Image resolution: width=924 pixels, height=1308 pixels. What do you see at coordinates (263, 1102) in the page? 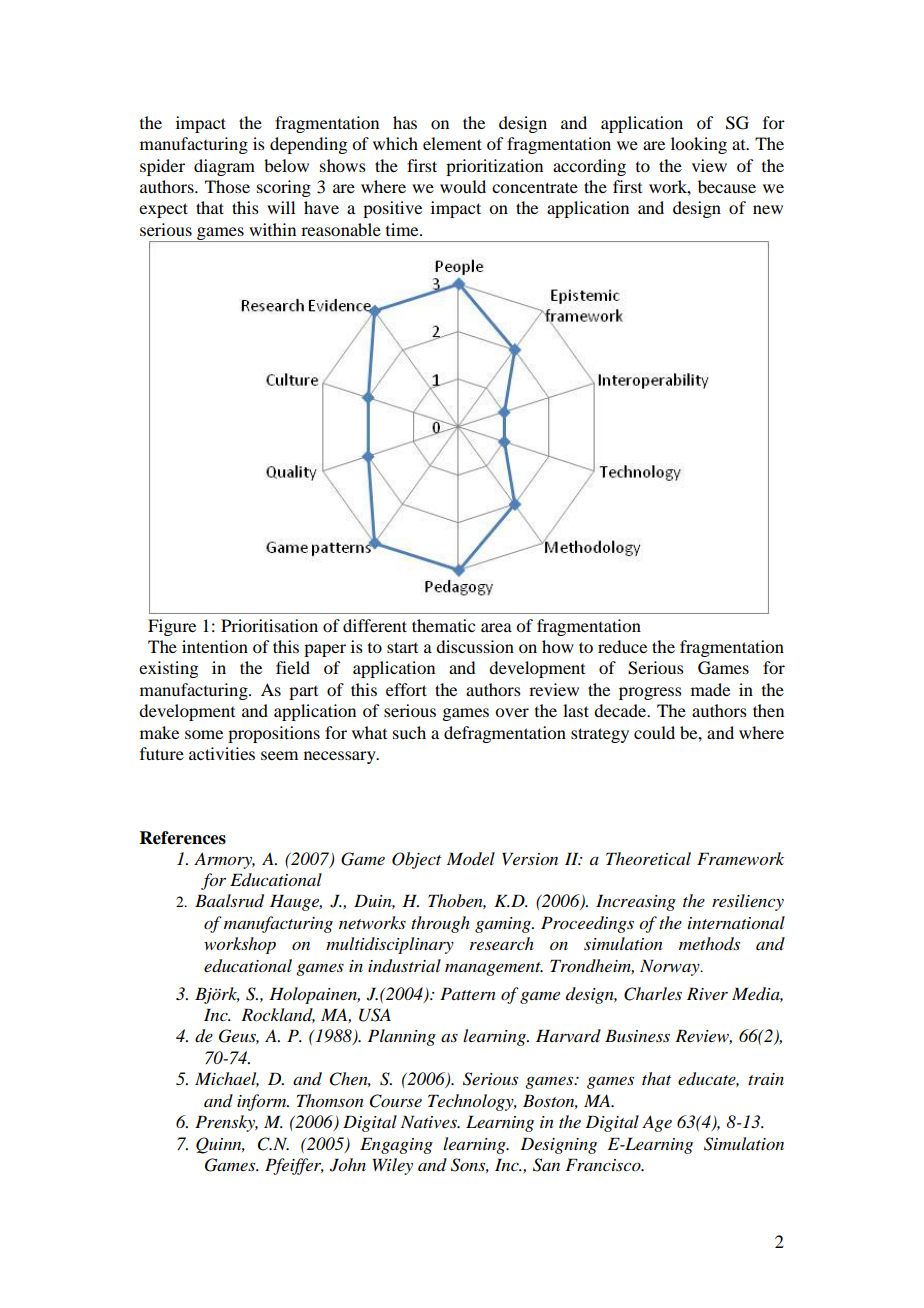
I see `inform` at bounding box center [263, 1102].
